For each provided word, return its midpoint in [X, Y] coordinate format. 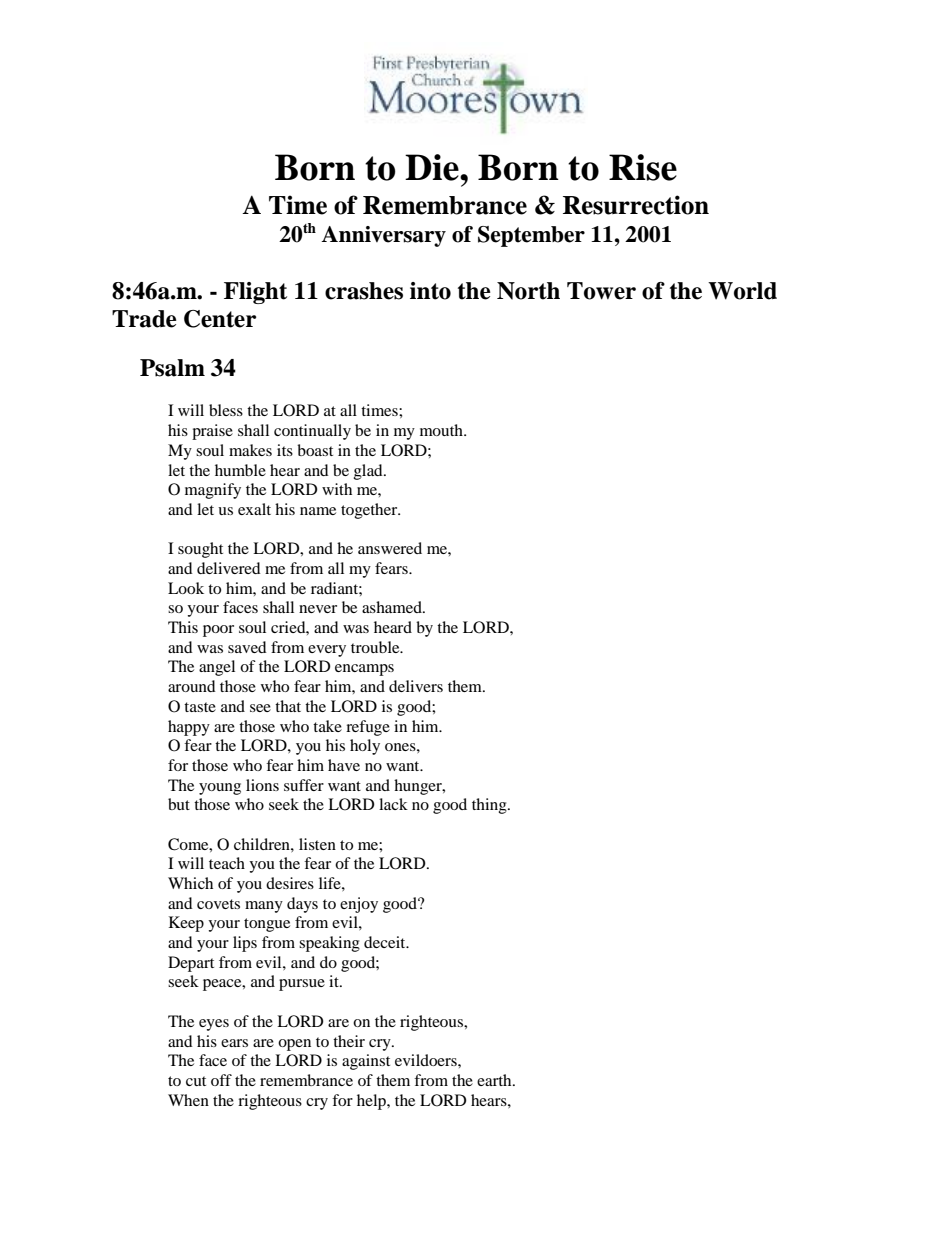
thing [490, 806]
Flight [255, 293]
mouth [442, 430]
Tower [601, 291]
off [221, 1080]
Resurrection [636, 205]
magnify [213, 491]
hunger [419, 787]
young [220, 789]
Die [433, 167]
